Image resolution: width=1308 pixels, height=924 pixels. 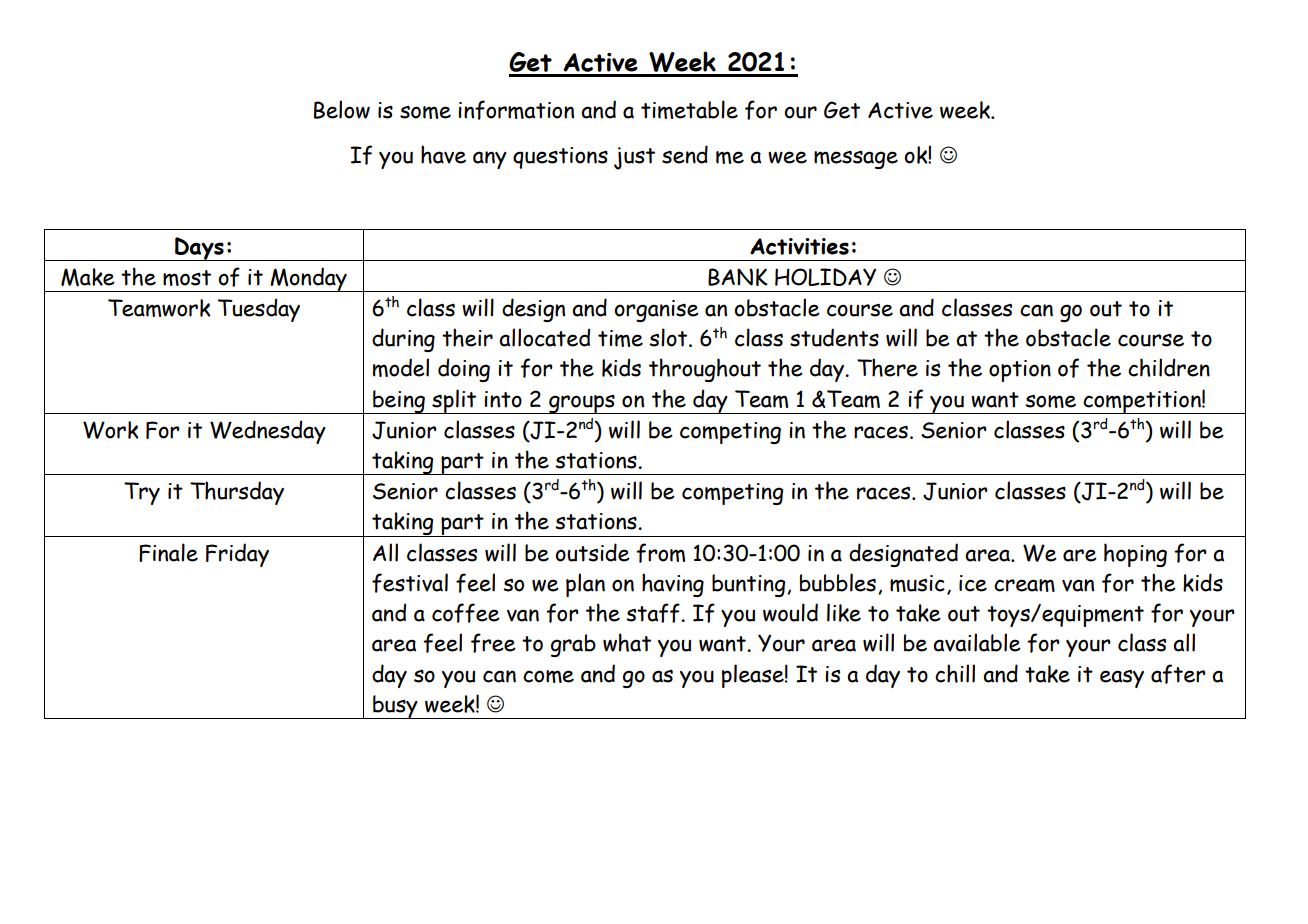 What do you see at coordinates (395, 707) in the page?
I see `busy` at bounding box center [395, 707].
